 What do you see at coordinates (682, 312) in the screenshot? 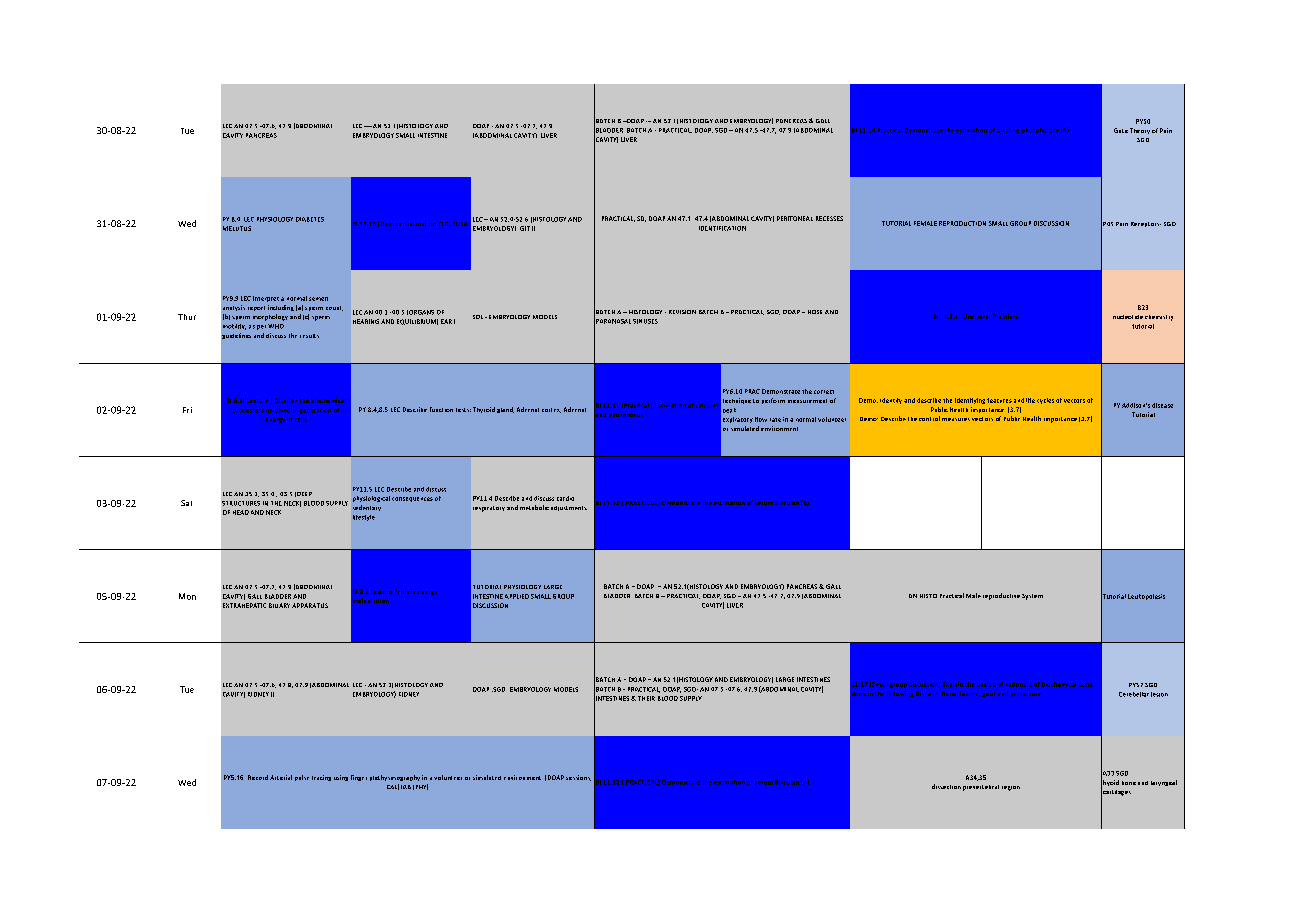
I see `REVISION` at bounding box center [682, 312].
